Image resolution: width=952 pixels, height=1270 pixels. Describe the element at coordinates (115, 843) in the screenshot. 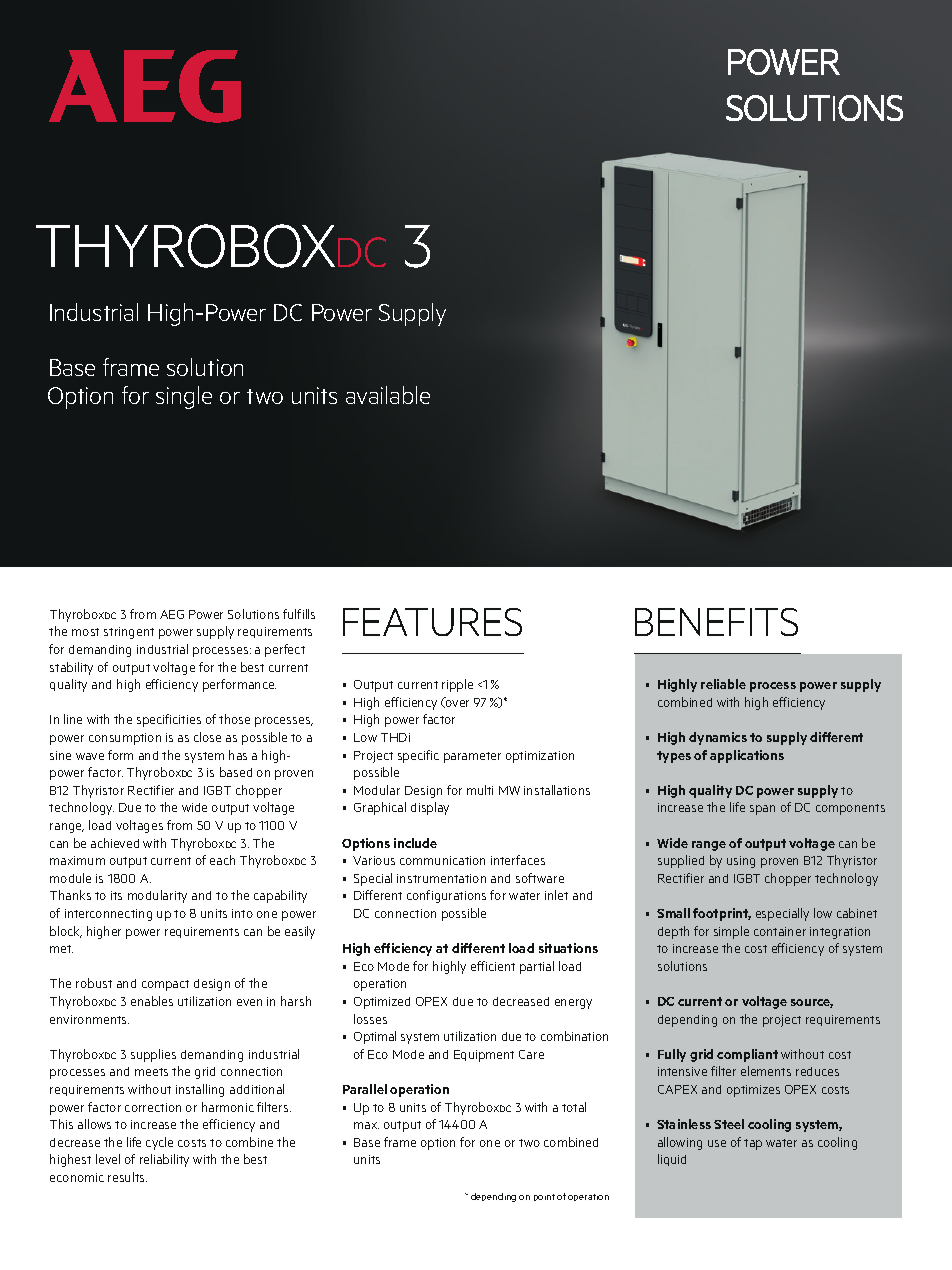

I see `achieved` at that location.
